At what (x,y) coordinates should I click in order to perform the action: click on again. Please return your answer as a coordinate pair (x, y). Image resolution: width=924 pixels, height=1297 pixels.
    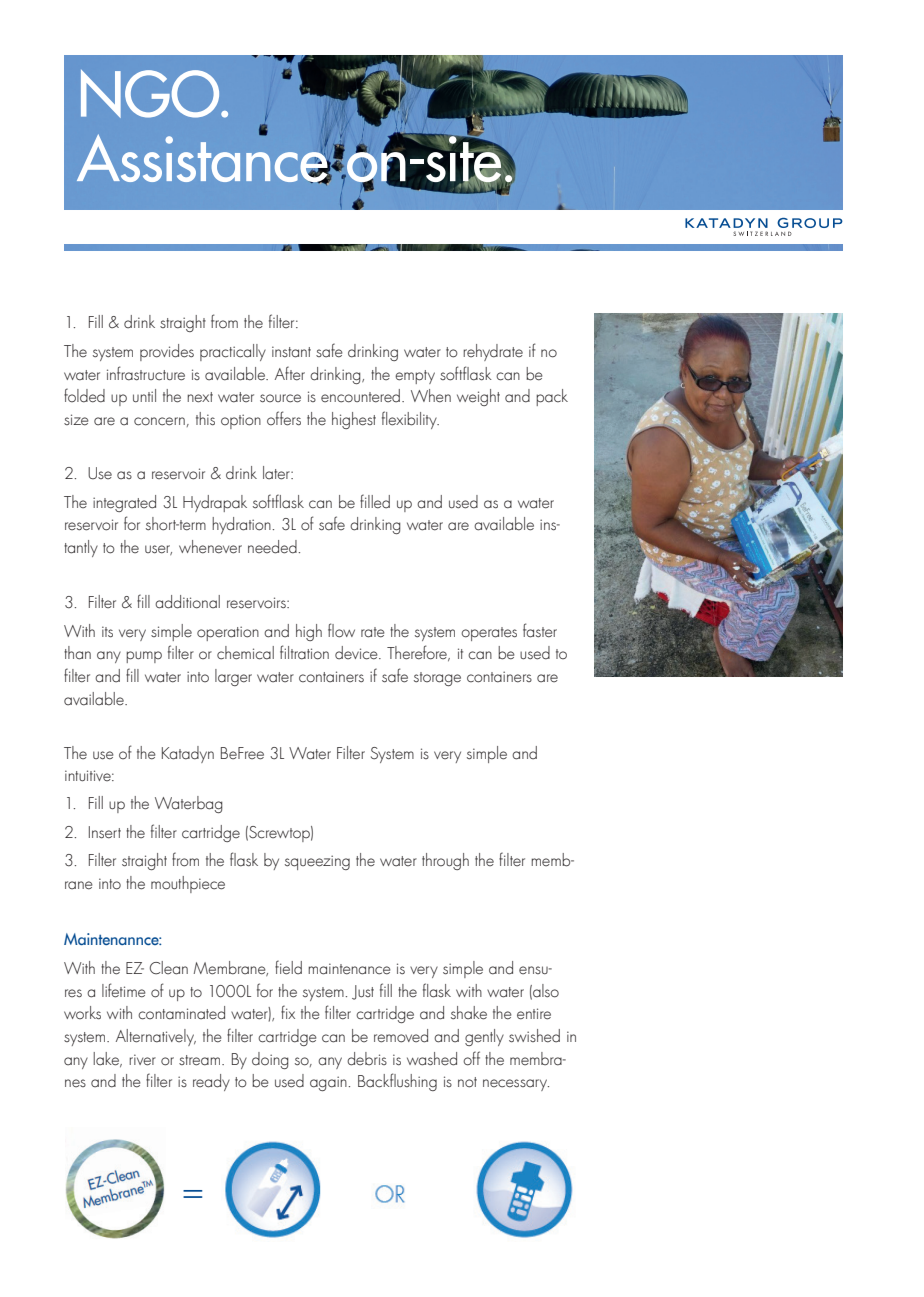
    Looking at the image, I should click on (328, 1083).
